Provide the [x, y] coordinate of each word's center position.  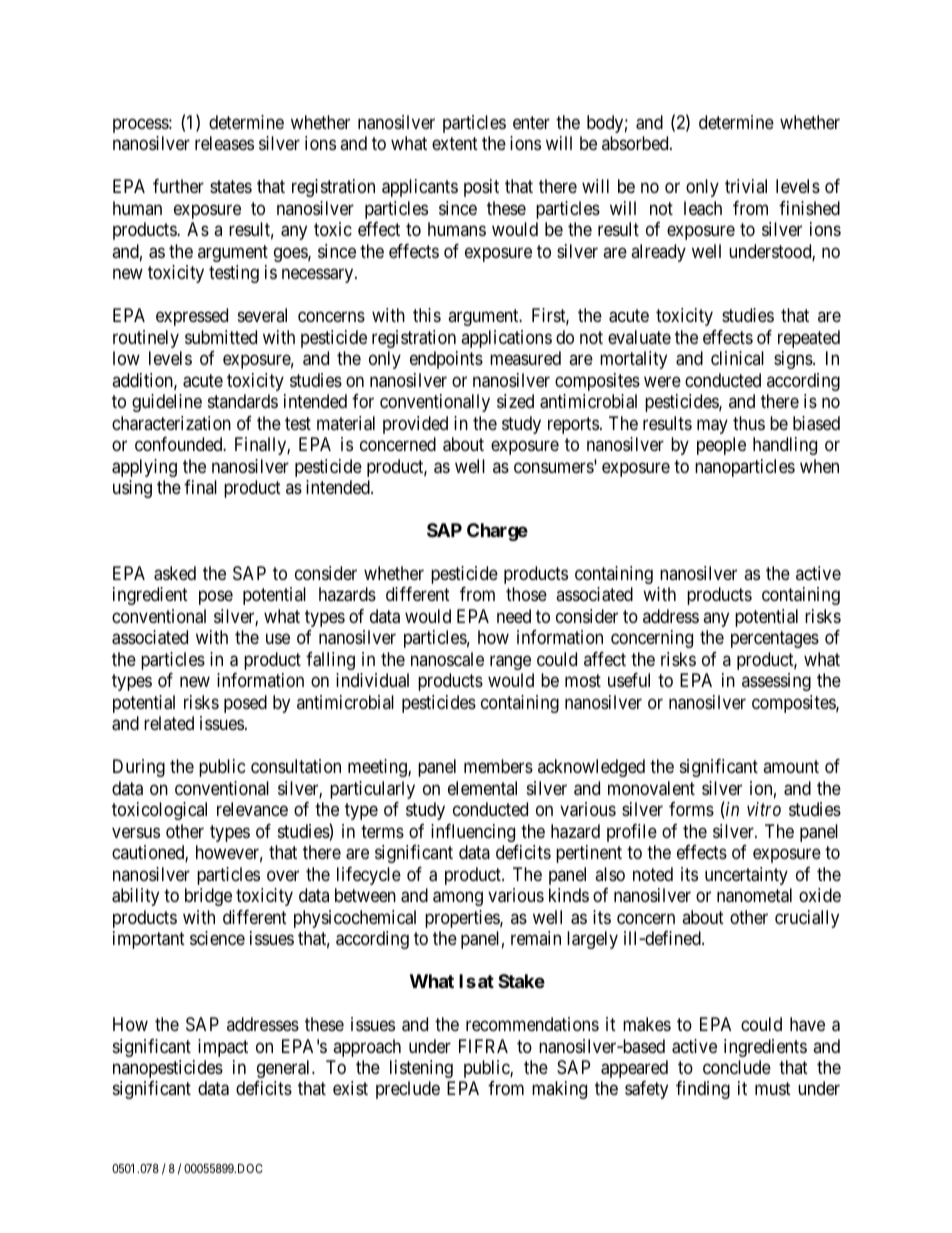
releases [224, 143]
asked [175, 573]
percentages [775, 640]
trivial [746, 186]
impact [223, 1048]
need [514, 616]
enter [531, 122]
